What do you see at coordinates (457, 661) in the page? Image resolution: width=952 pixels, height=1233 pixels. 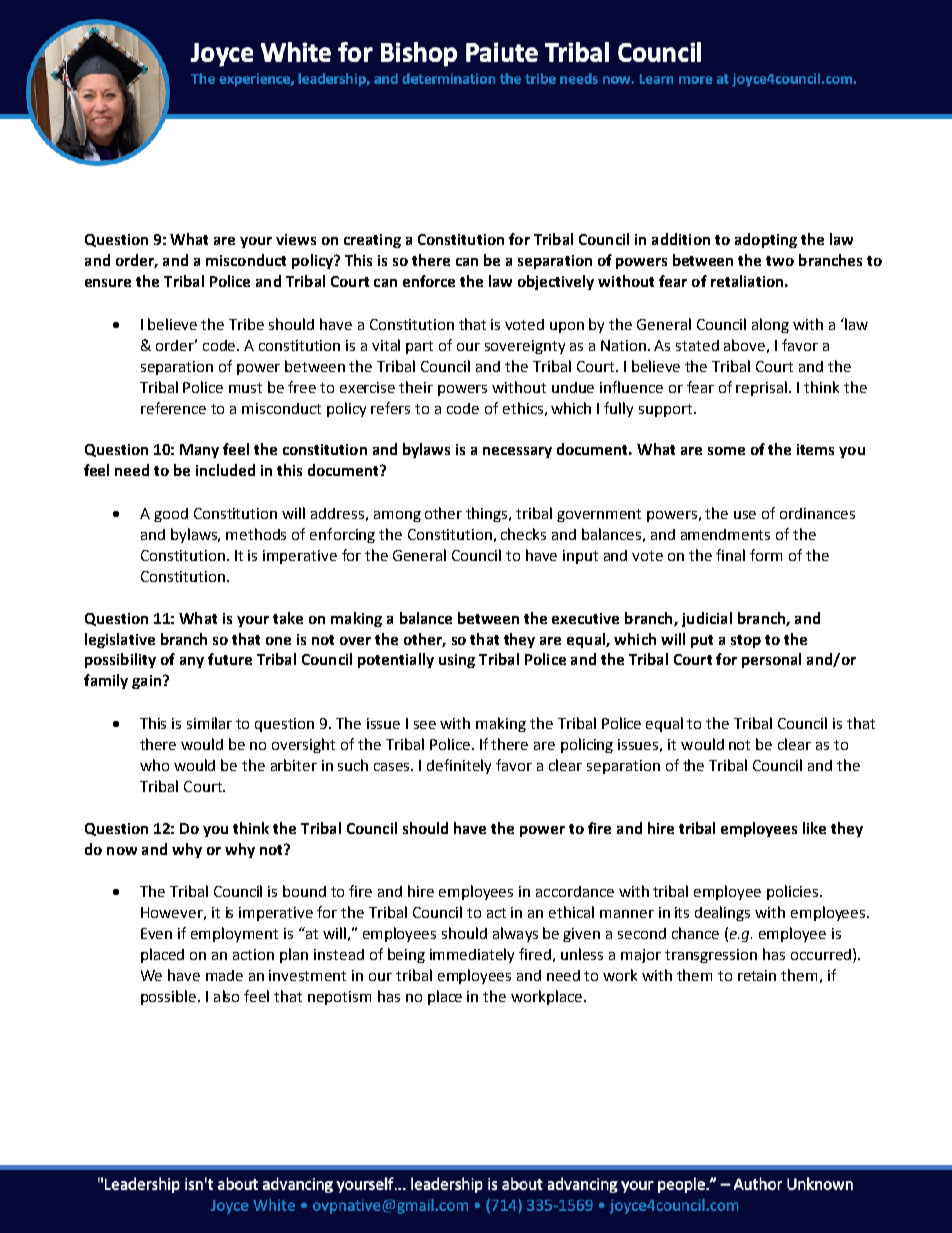 I see `using` at bounding box center [457, 661].
